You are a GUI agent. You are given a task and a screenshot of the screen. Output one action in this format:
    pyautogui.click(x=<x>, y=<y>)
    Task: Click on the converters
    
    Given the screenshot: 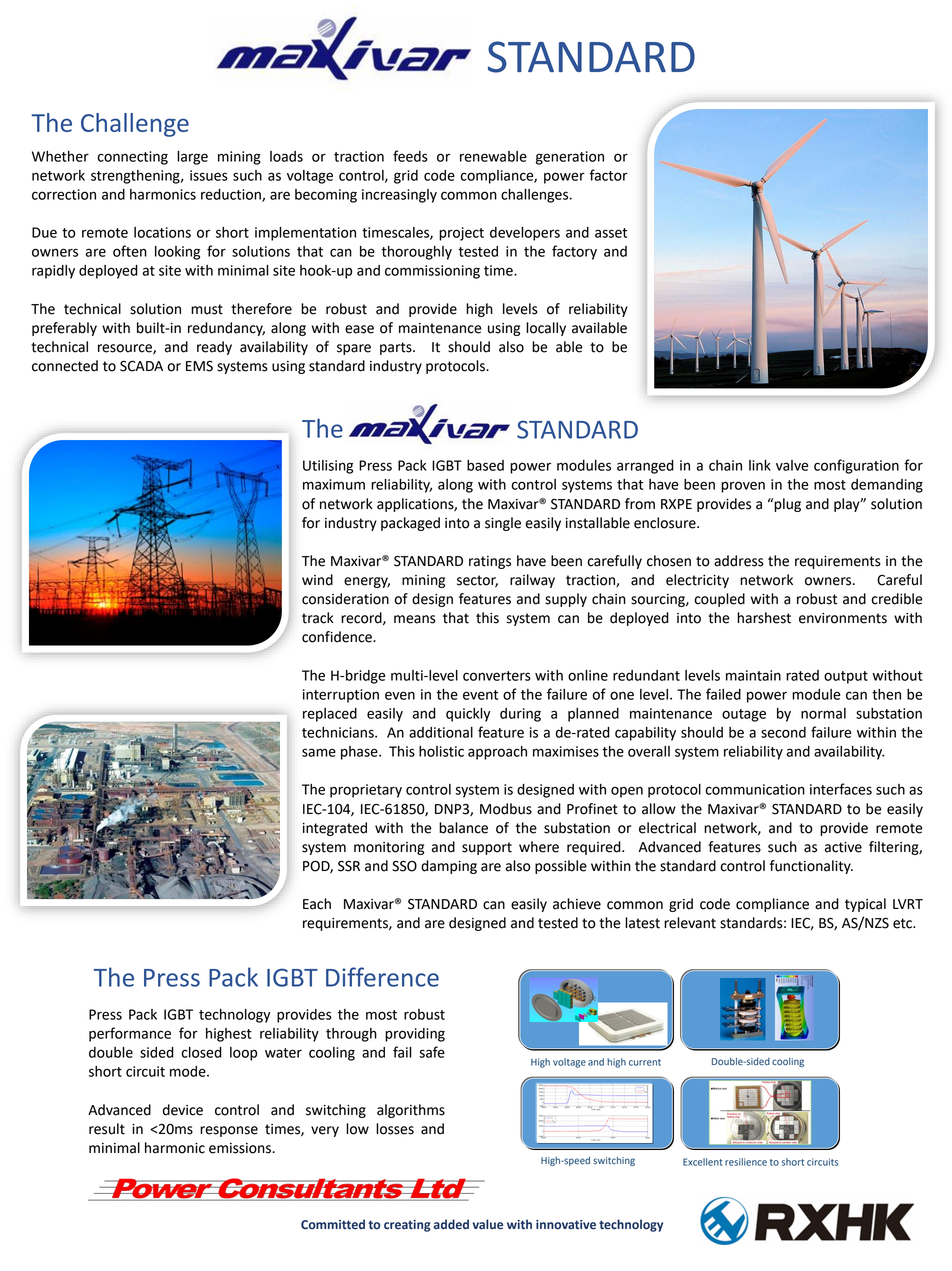 What is the action you would take?
    pyautogui.click(x=497, y=676)
